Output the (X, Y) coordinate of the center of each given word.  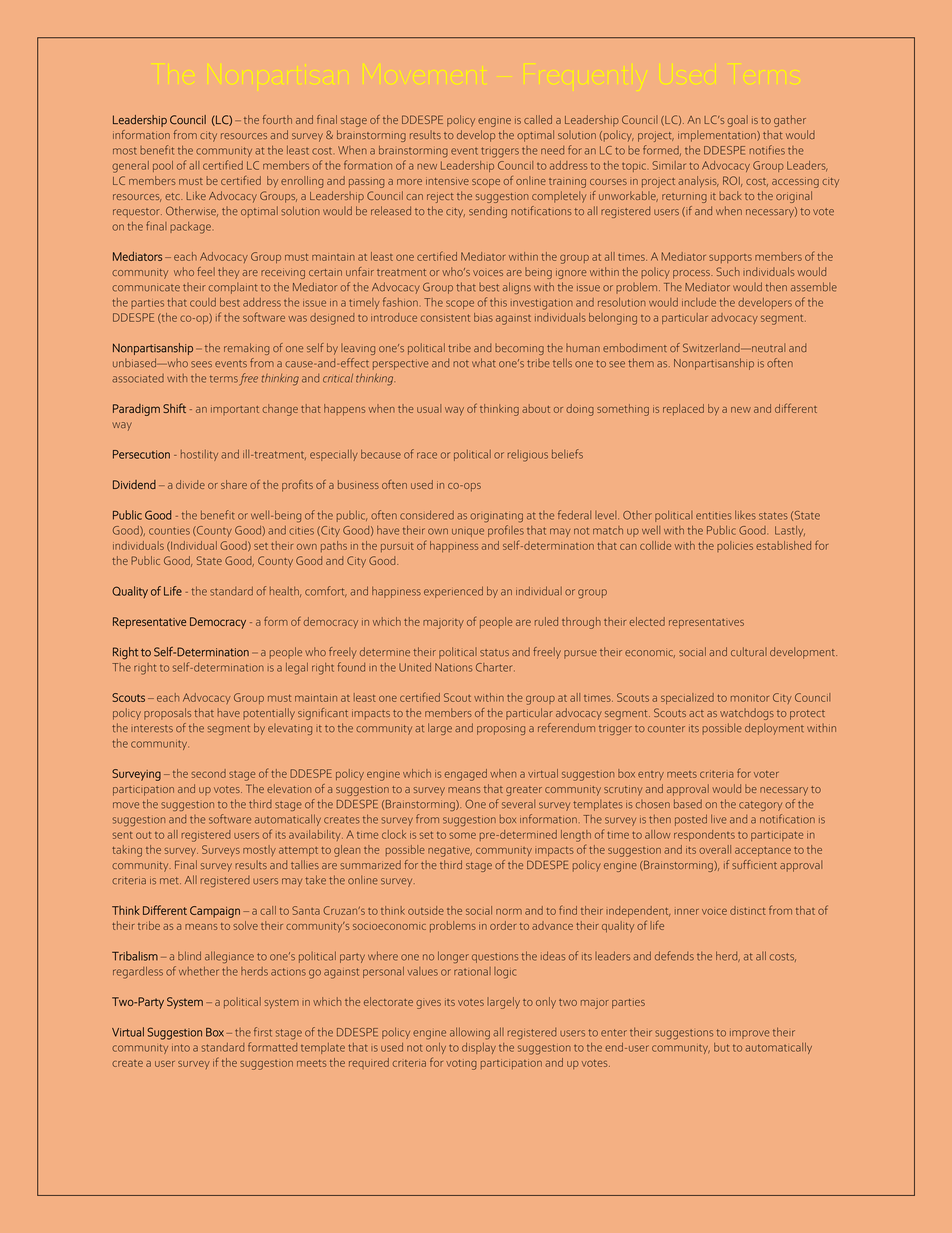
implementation (718, 136)
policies (735, 546)
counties (169, 531)
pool (163, 166)
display (479, 1048)
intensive (447, 181)
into (181, 1048)
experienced (453, 592)
